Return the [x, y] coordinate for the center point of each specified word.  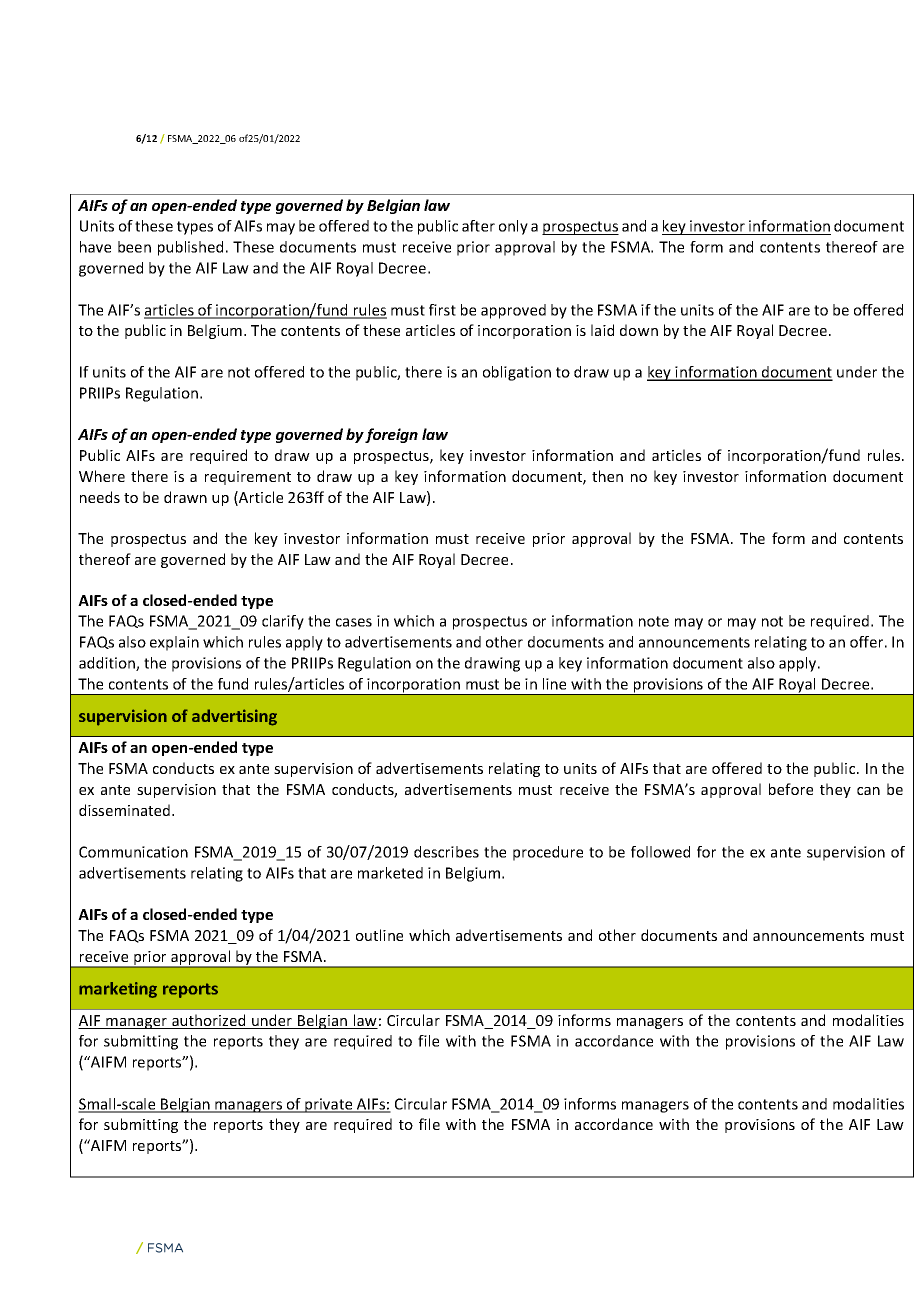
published [190, 248]
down [639, 330]
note [654, 621]
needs [100, 497]
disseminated [126, 810]
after [478, 226]
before [791, 789]
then [607, 476]
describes [446, 852]
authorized [209, 1021]
